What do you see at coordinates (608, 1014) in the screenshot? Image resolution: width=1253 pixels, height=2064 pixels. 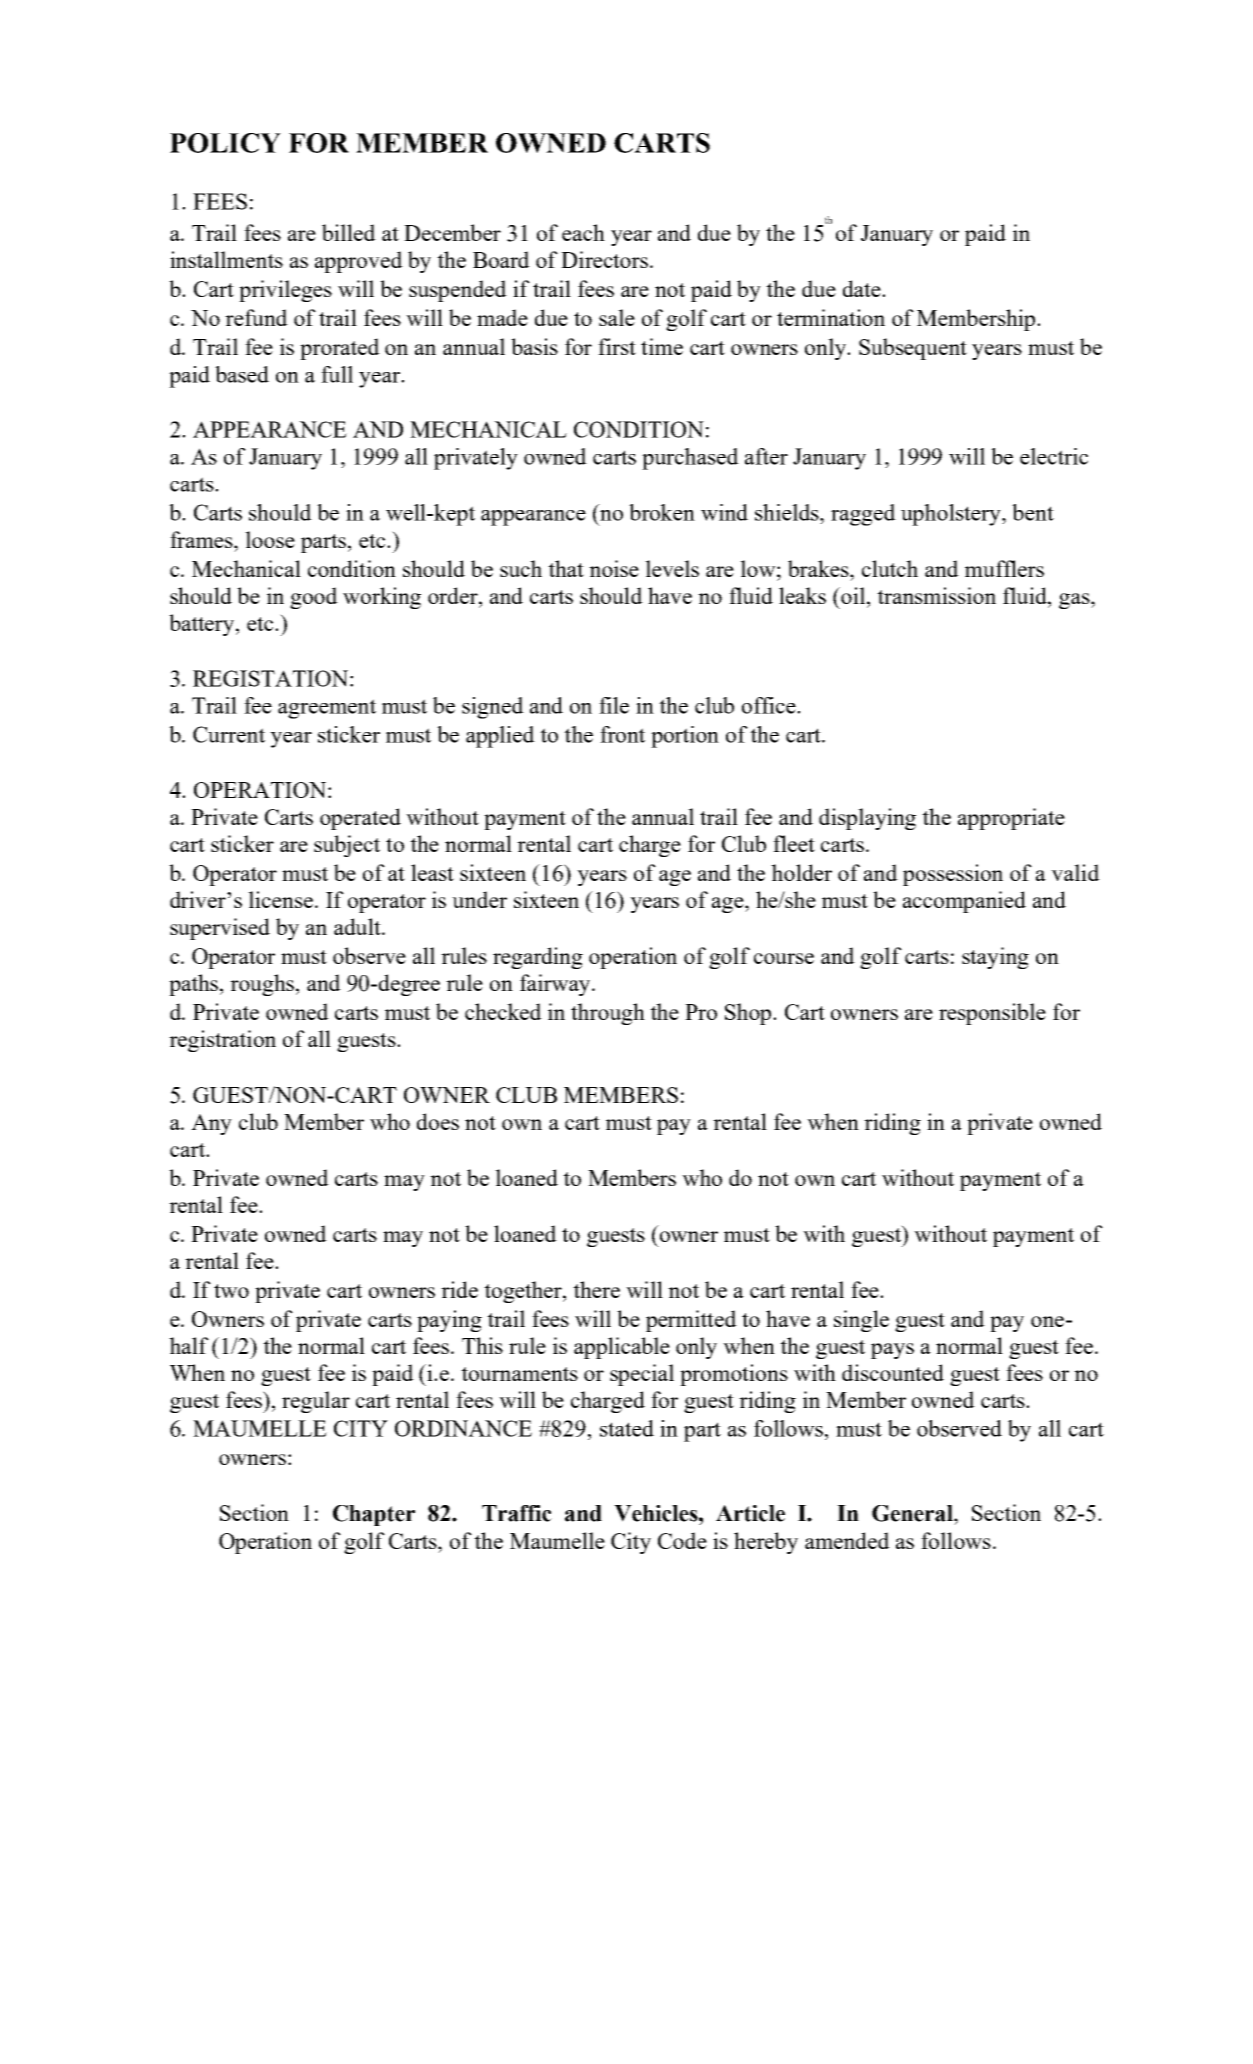 I see `through` at bounding box center [608, 1014].
